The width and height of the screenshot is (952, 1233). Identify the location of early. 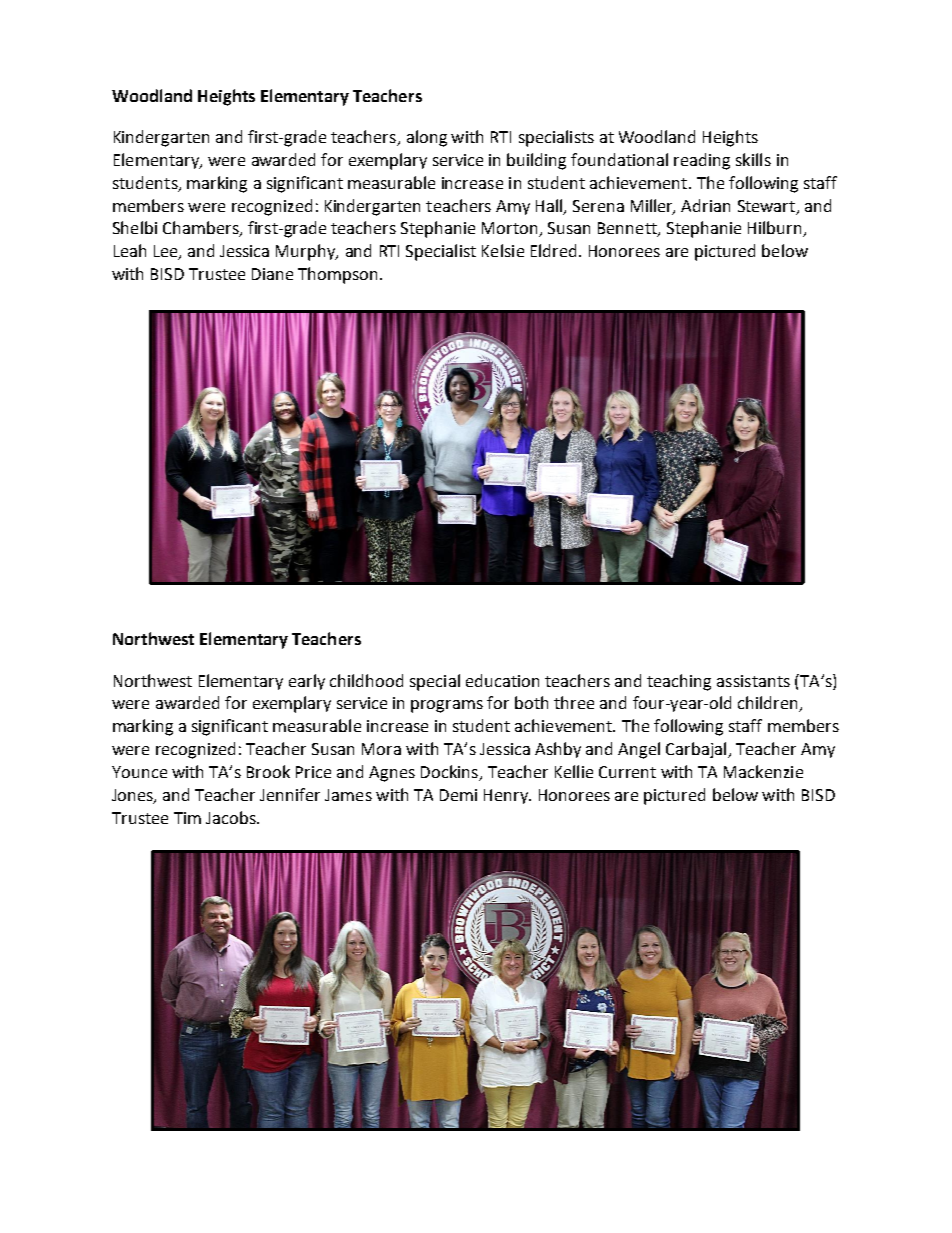
(307, 682).
